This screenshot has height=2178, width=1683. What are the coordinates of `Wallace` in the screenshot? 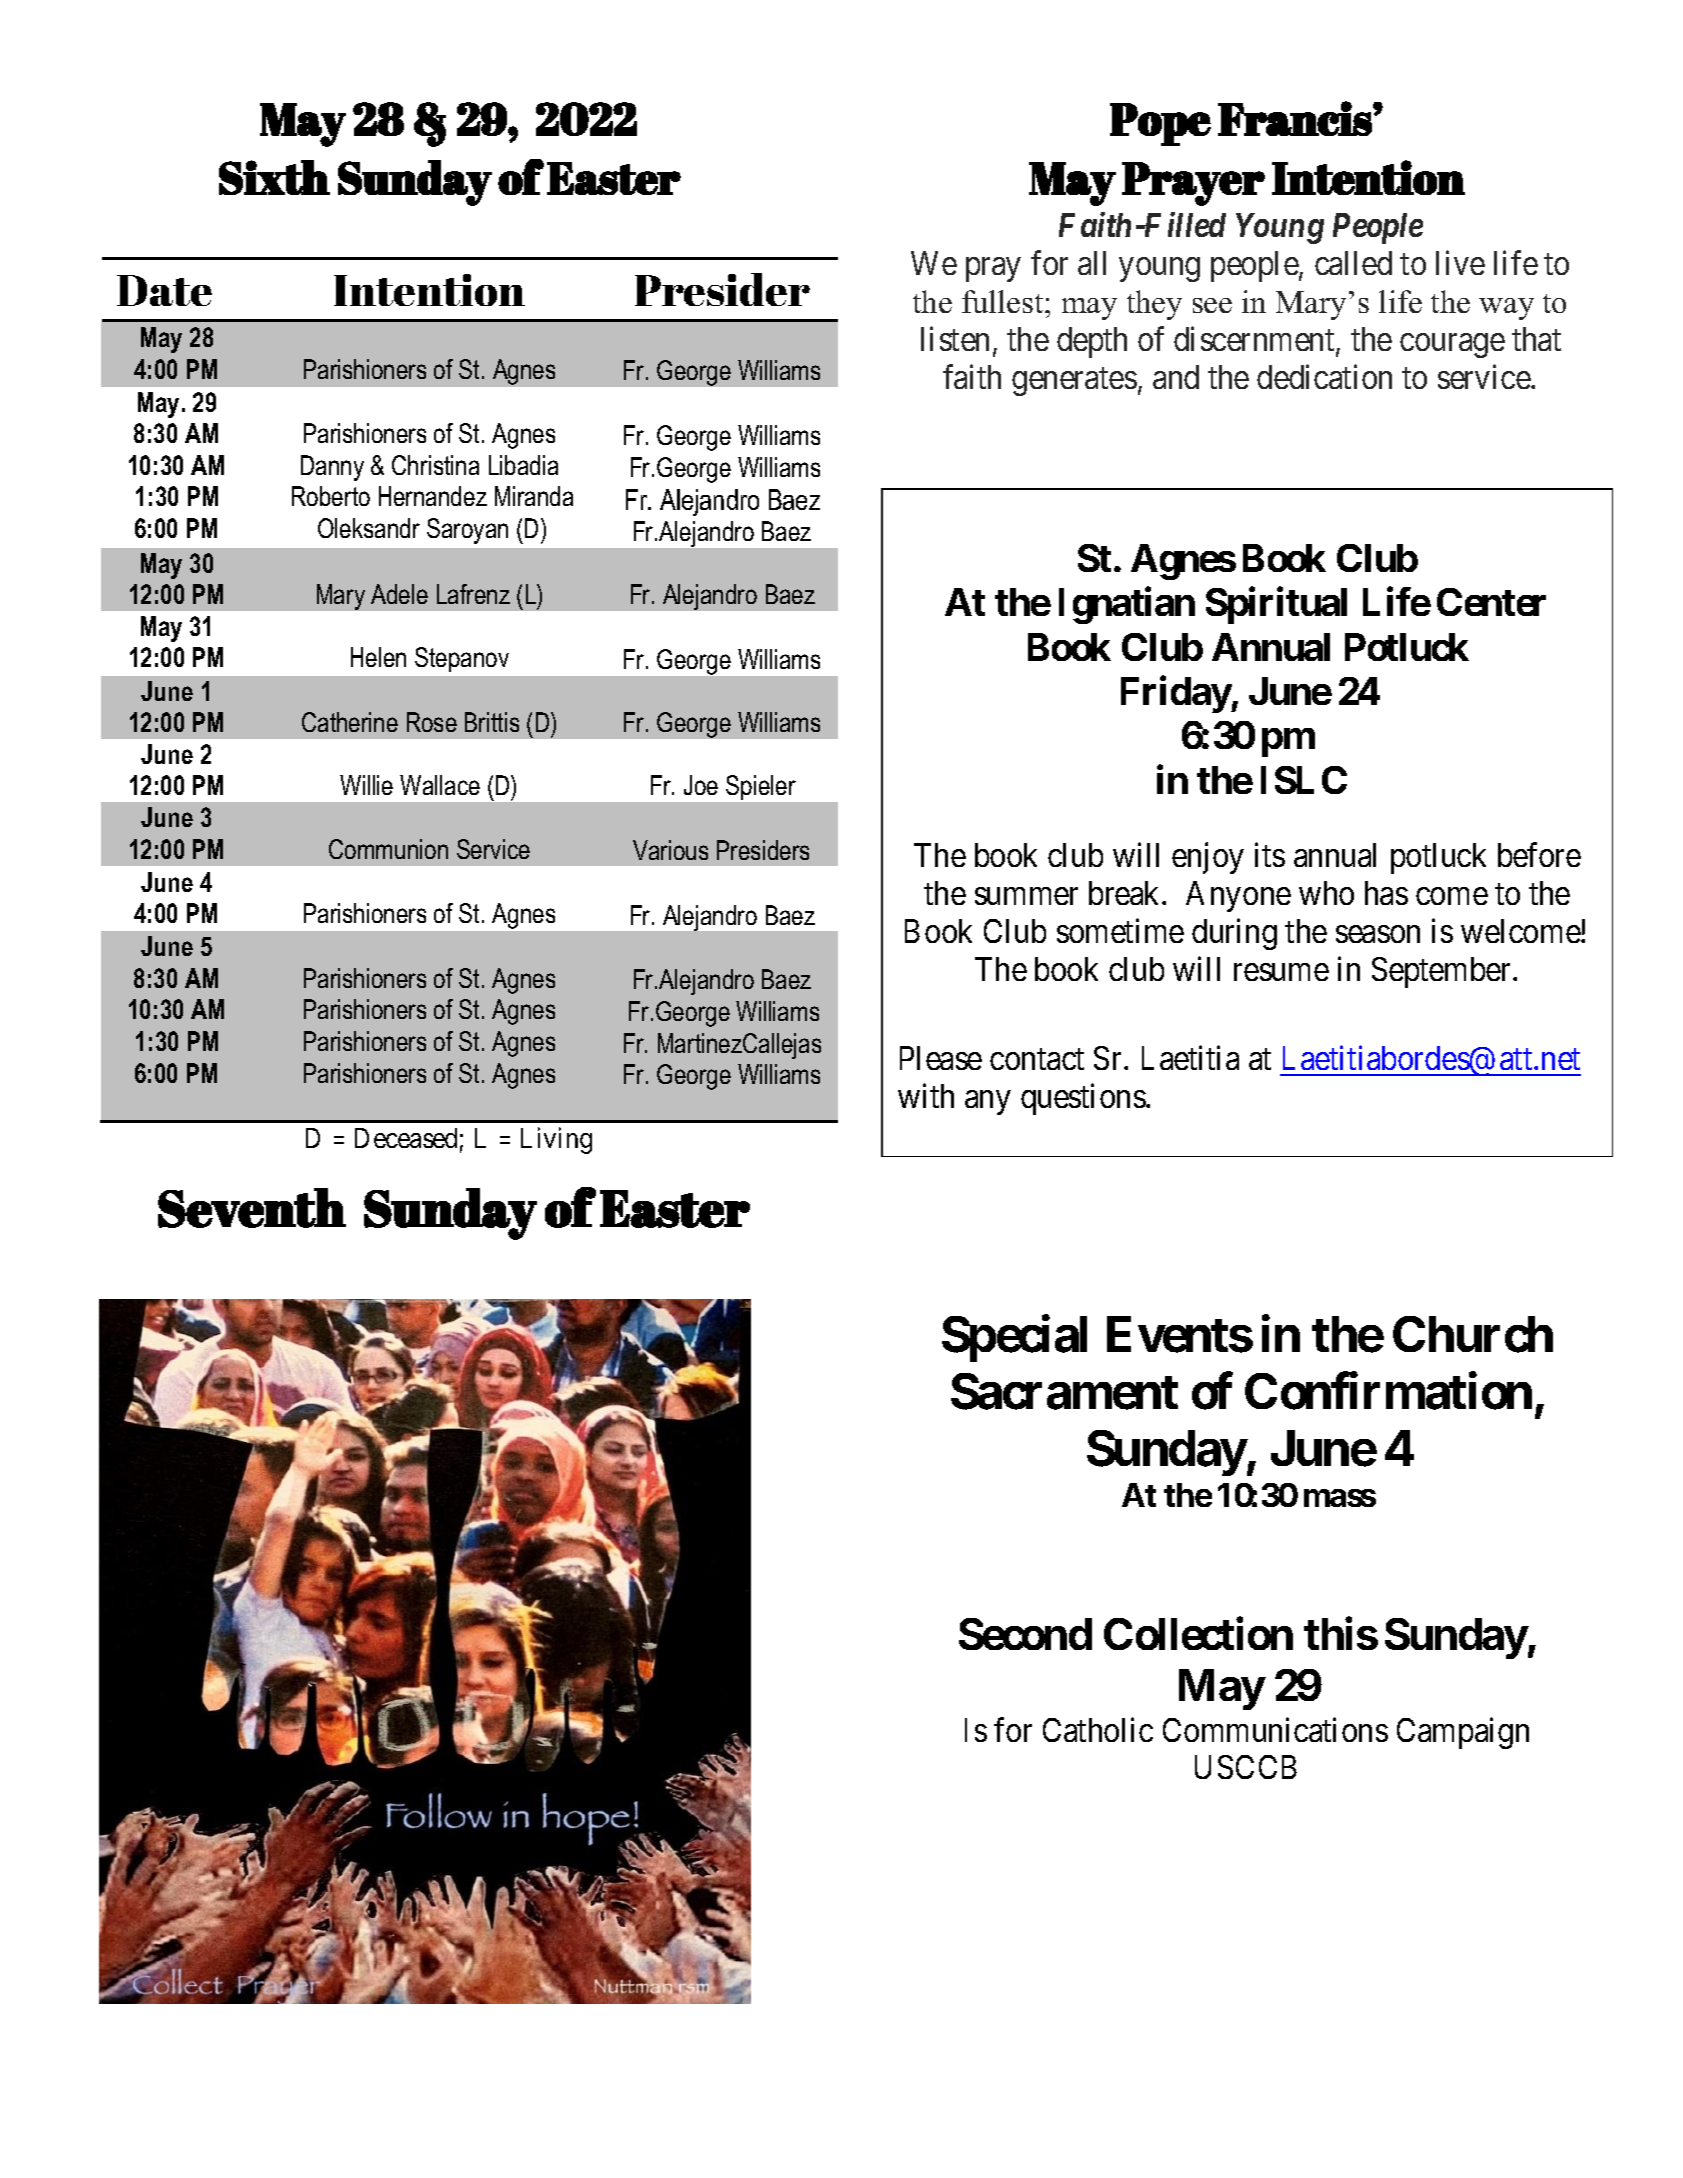 It's located at (440, 785).
